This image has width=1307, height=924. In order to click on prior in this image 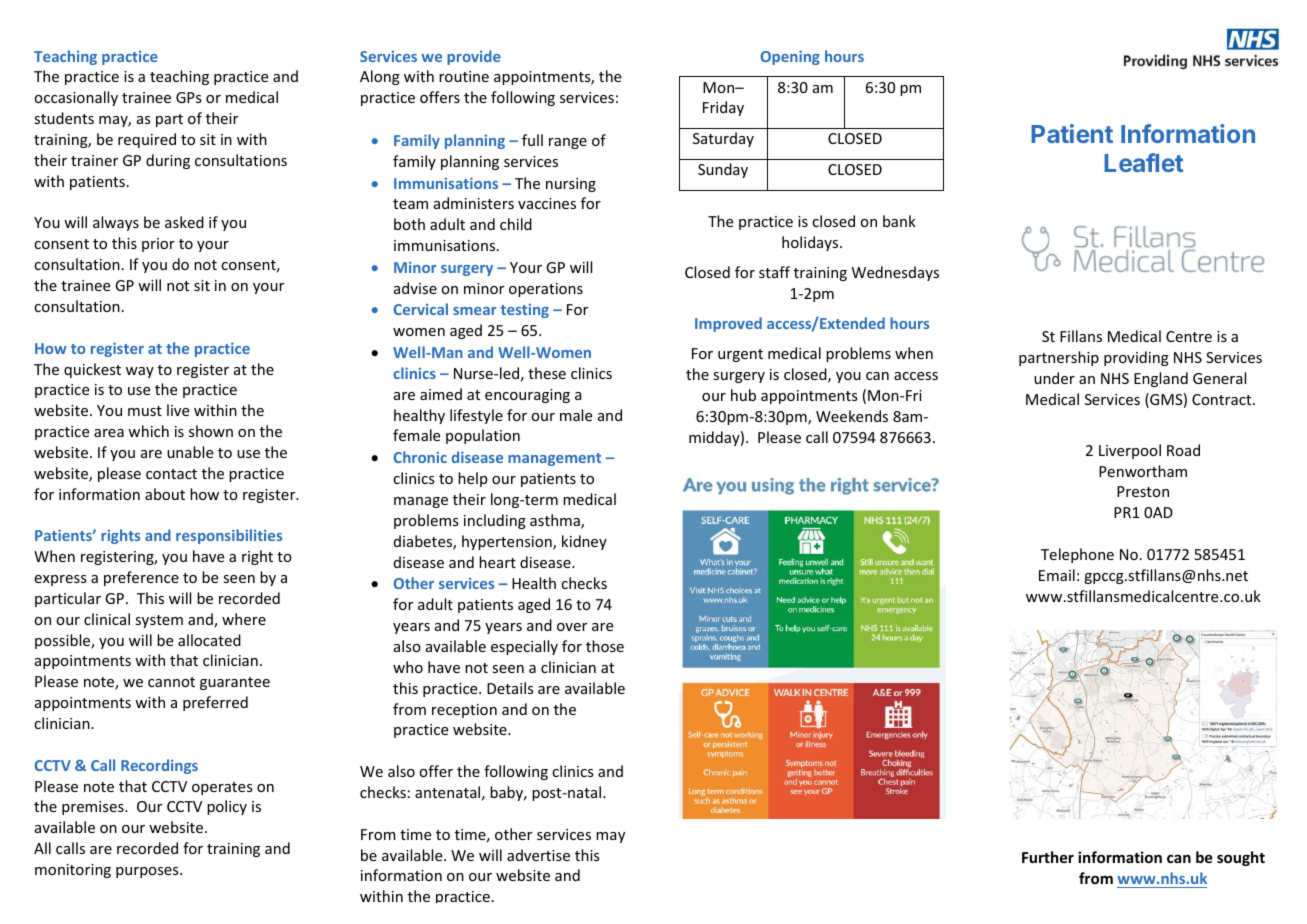, I will do `click(158, 245)`.
